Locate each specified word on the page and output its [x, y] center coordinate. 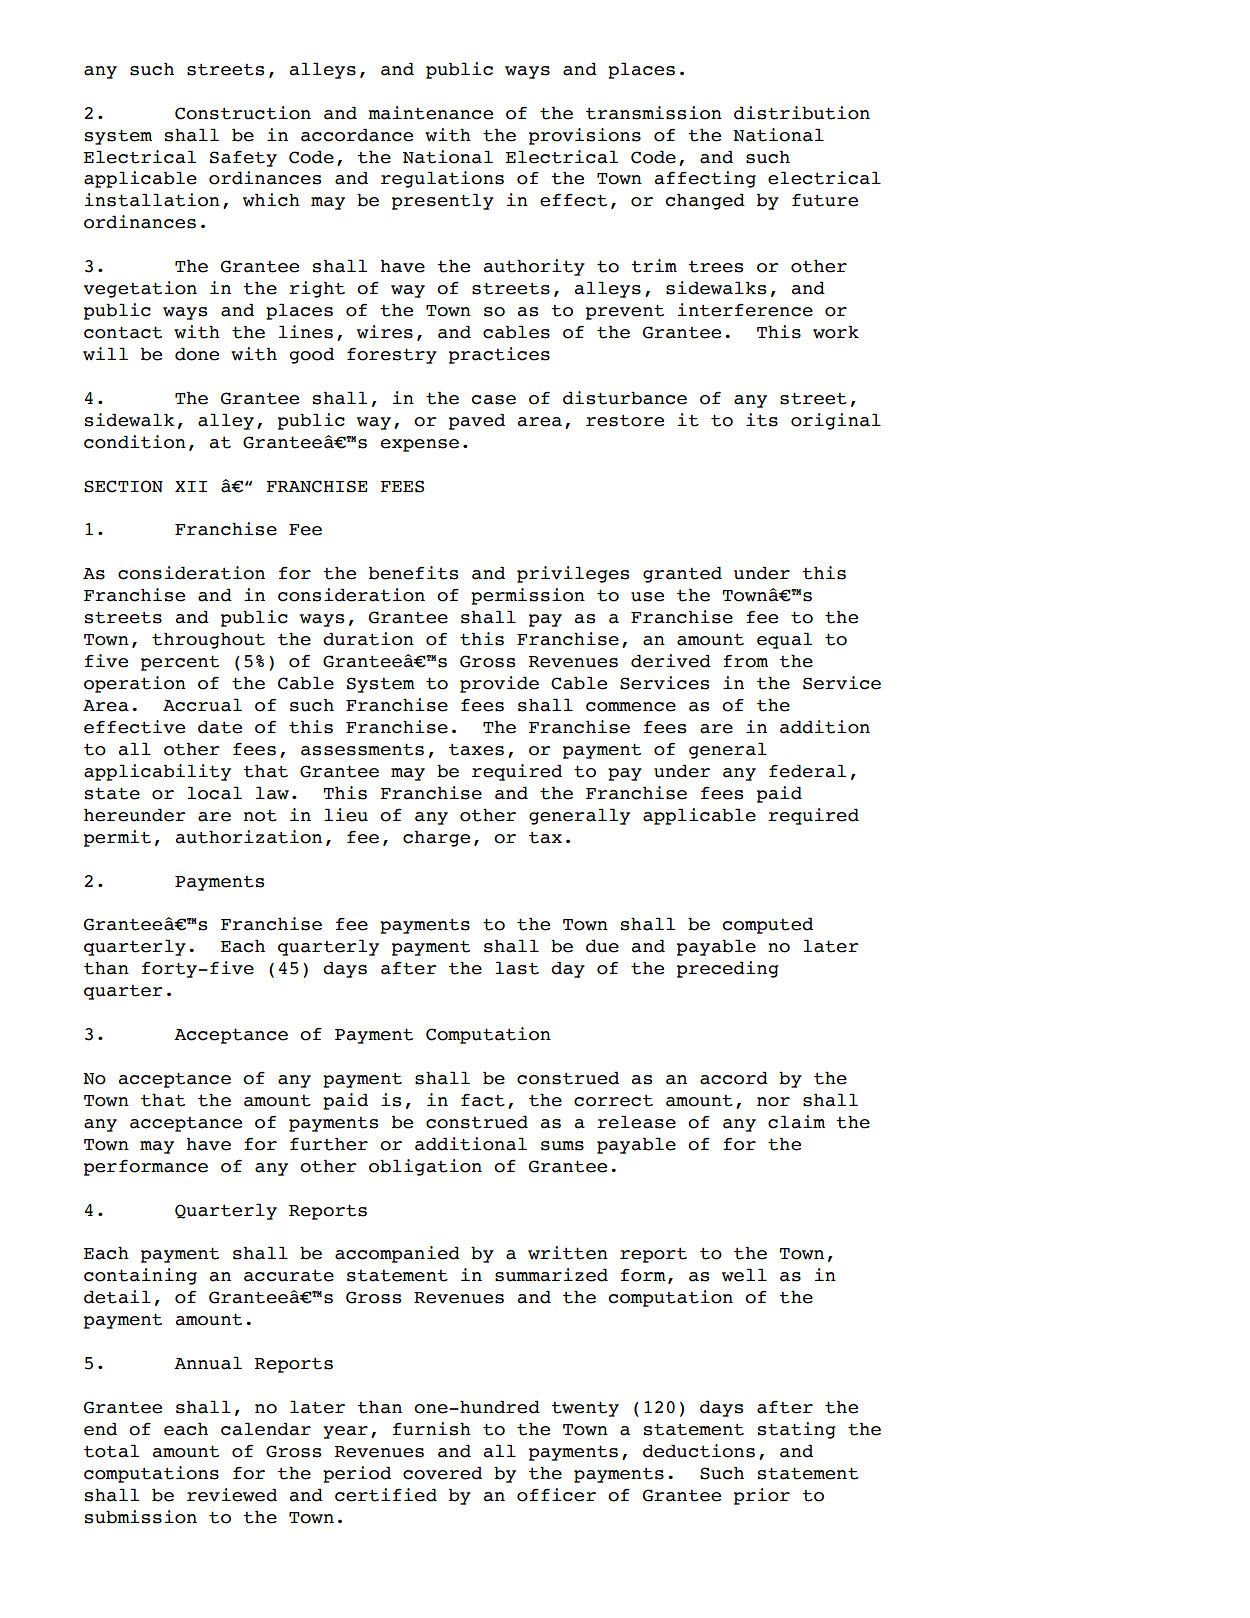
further [329, 1144]
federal [807, 771]
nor [773, 1102]
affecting [705, 179]
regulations [442, 179]
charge [436, 838]
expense [420, 445]
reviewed [232, 1495]
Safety [243, 158]
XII [191, 486]
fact [483, 1100]
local [214, 793]
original [836, 421]
